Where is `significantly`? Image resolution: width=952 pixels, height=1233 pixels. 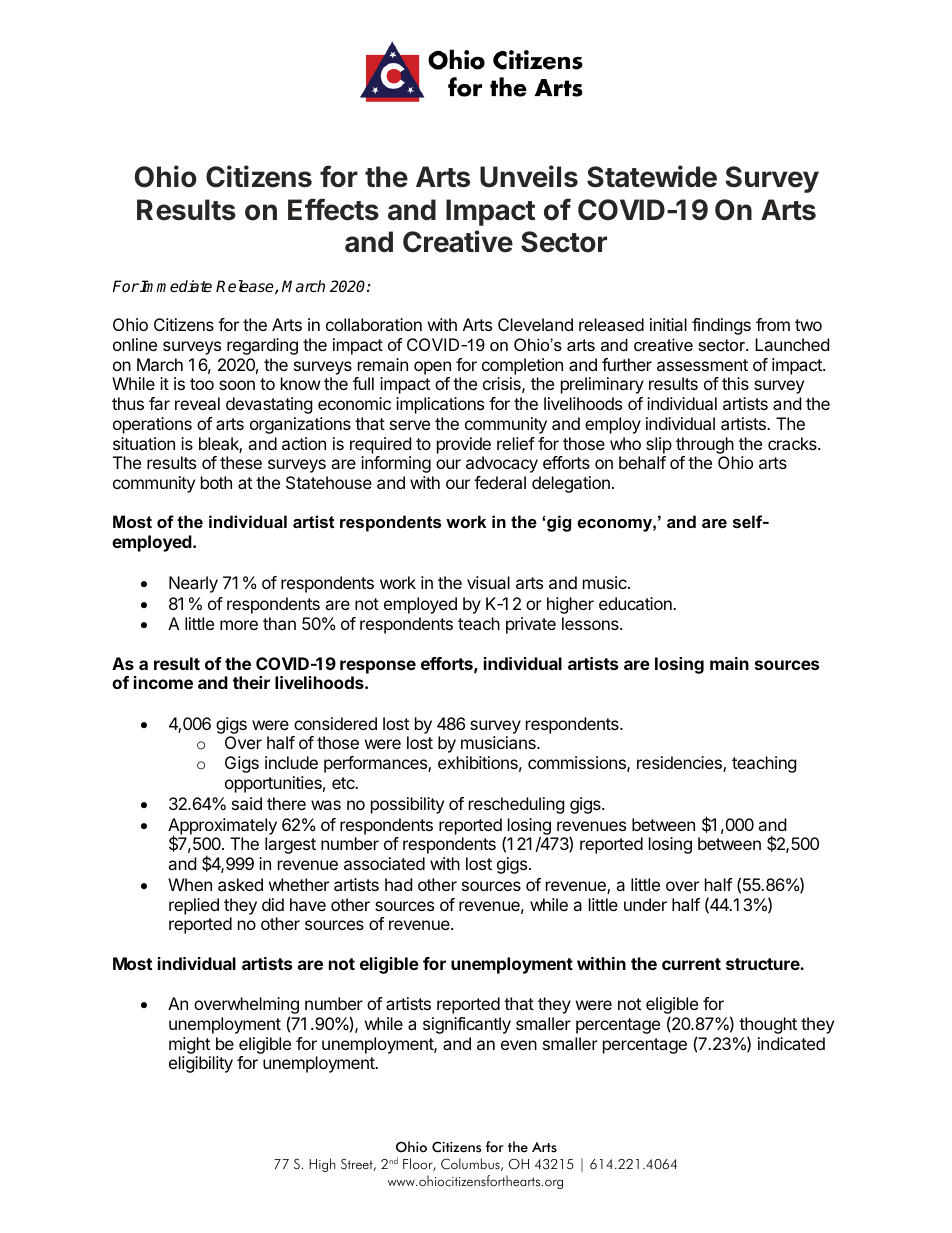
significantly is located at coordinates (467, 1025).
